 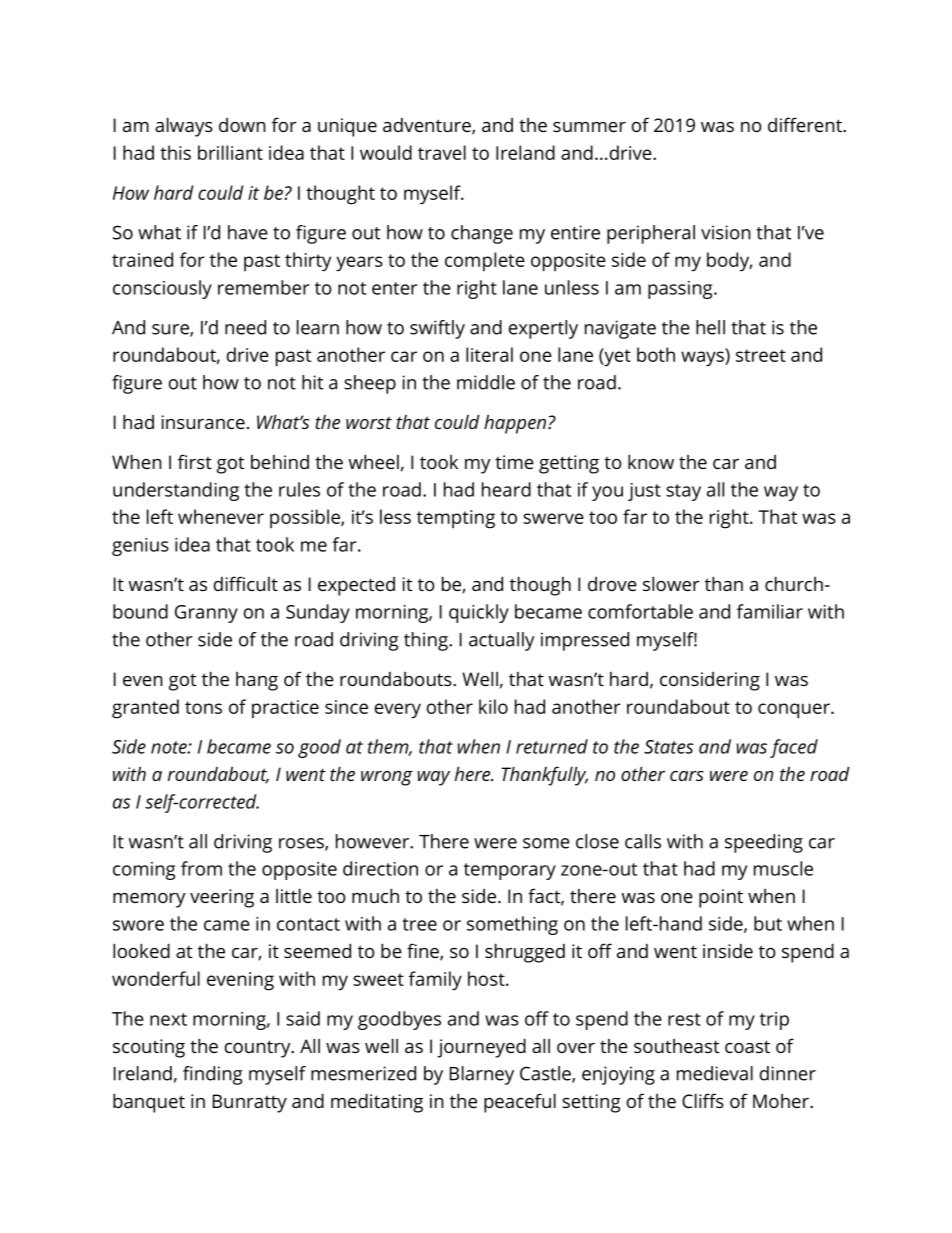 What do you see at coordinates (442, 152) in the page?
I see `travel` at bounding box center [442, 152].
